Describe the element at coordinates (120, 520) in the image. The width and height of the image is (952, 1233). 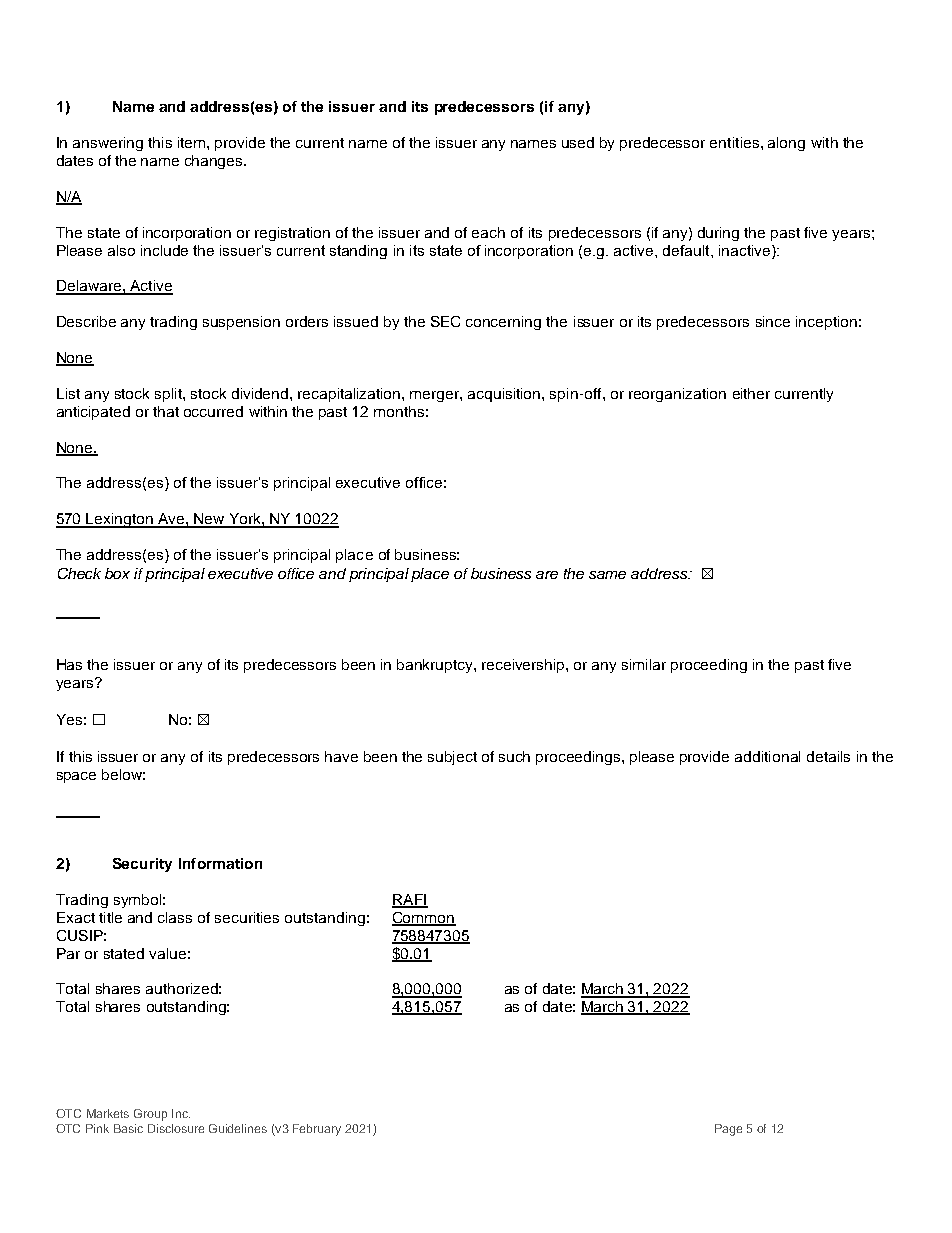
I see `Lexington` at that location.
